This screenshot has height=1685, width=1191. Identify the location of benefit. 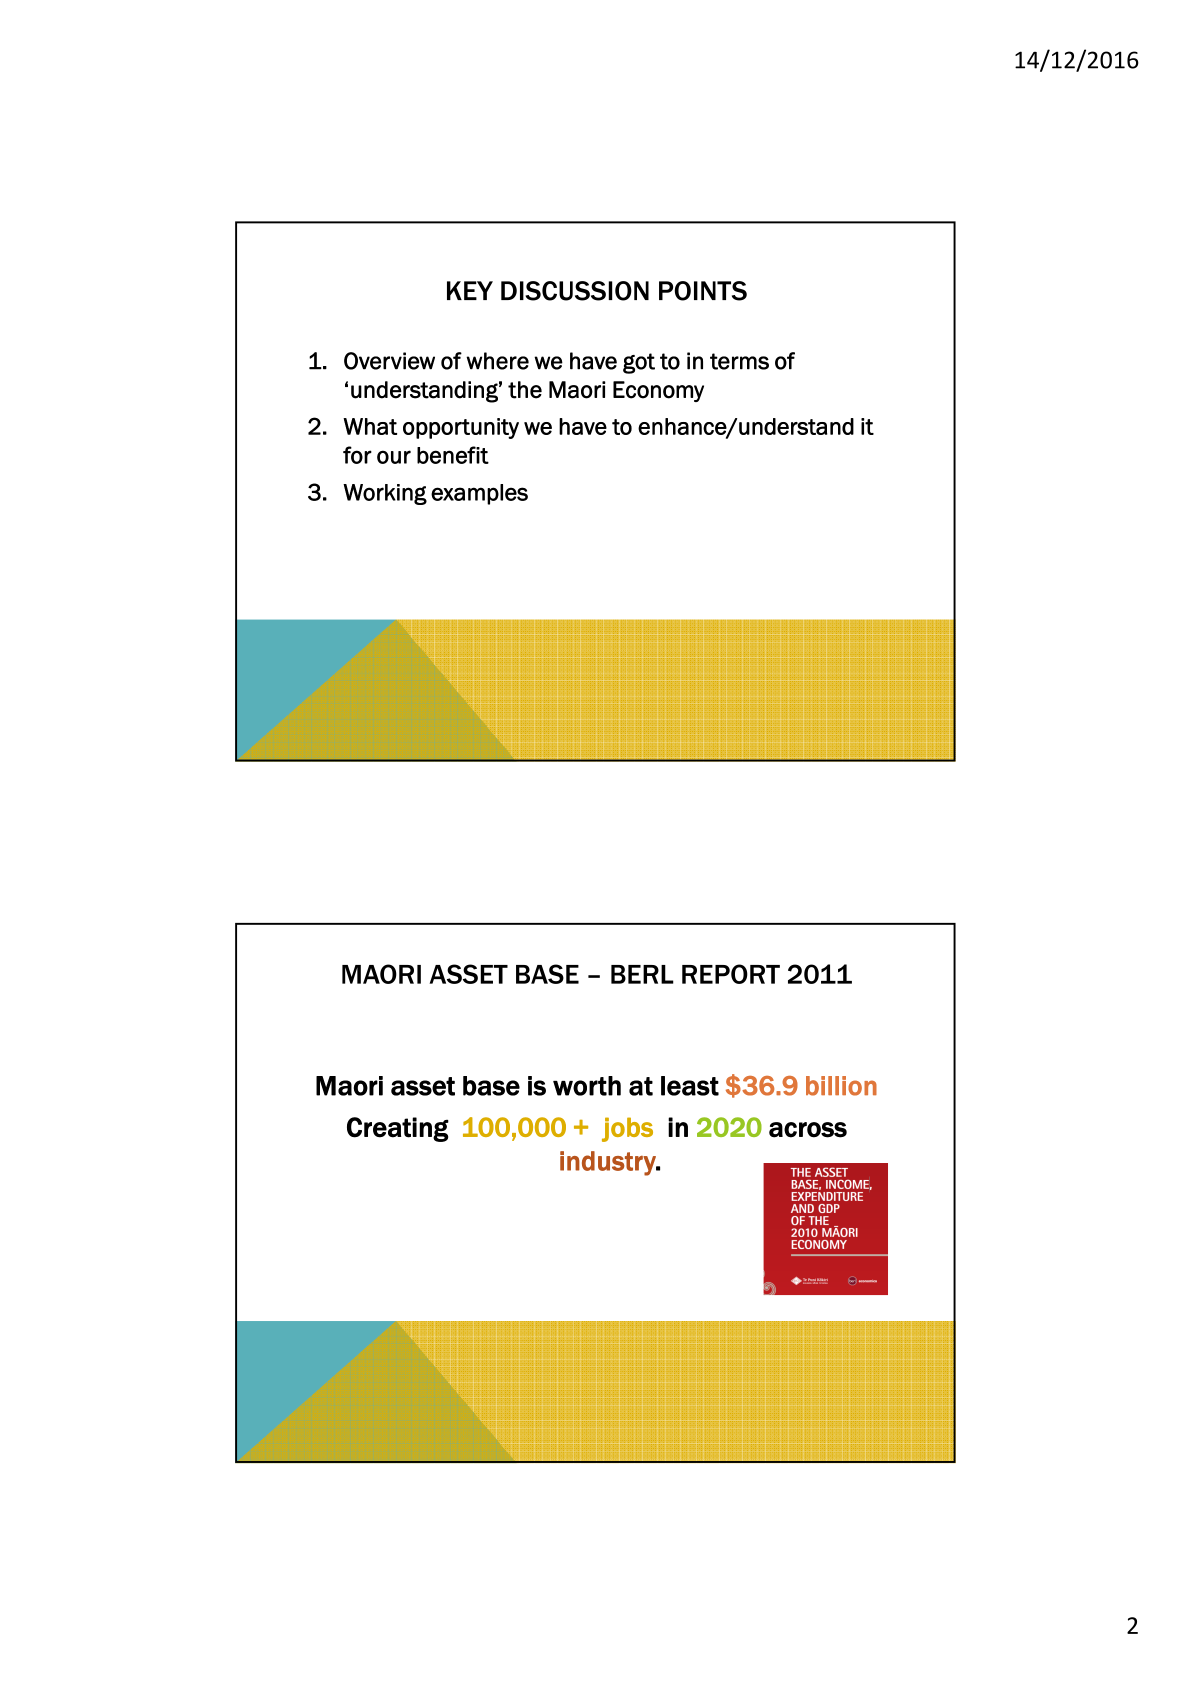
(453, 455).
